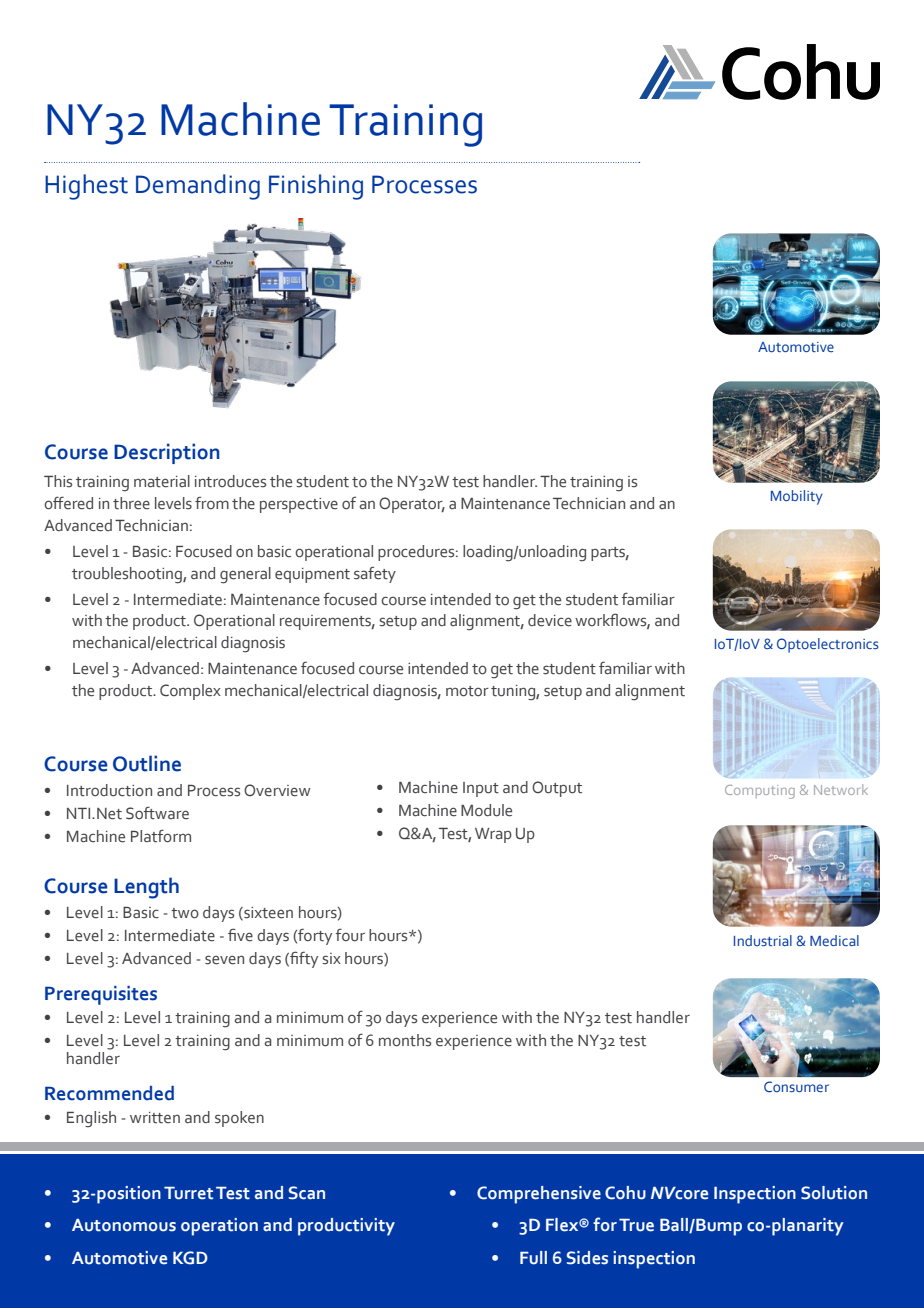 This screenshot has width=924, height=1308. What do you see at coordinates (412, 505) in the screenshot?
I see `Operator` at bounding box center [412, 505].
